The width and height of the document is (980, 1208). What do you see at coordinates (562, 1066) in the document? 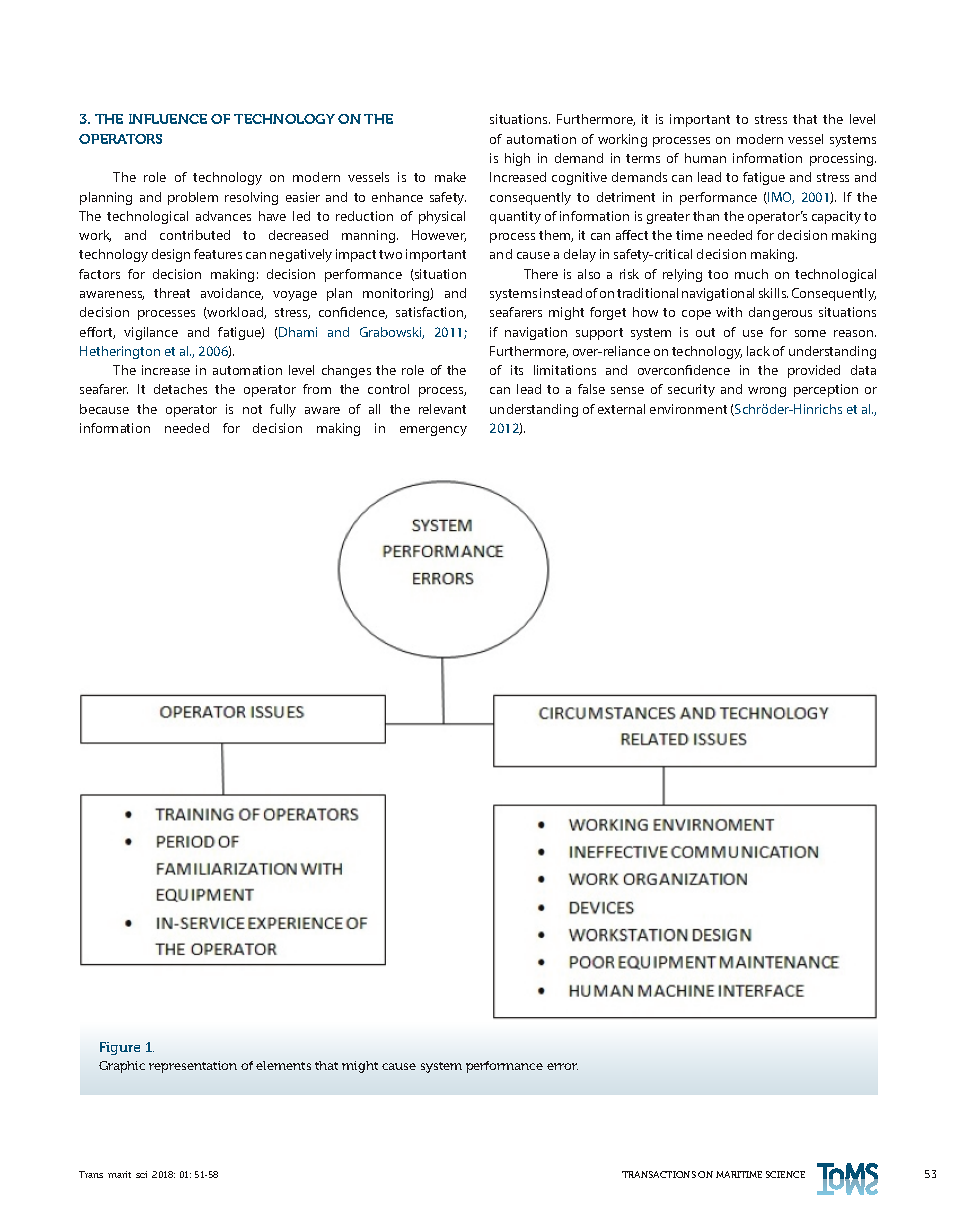
I see `error` at bounding box center [562, 1066].
